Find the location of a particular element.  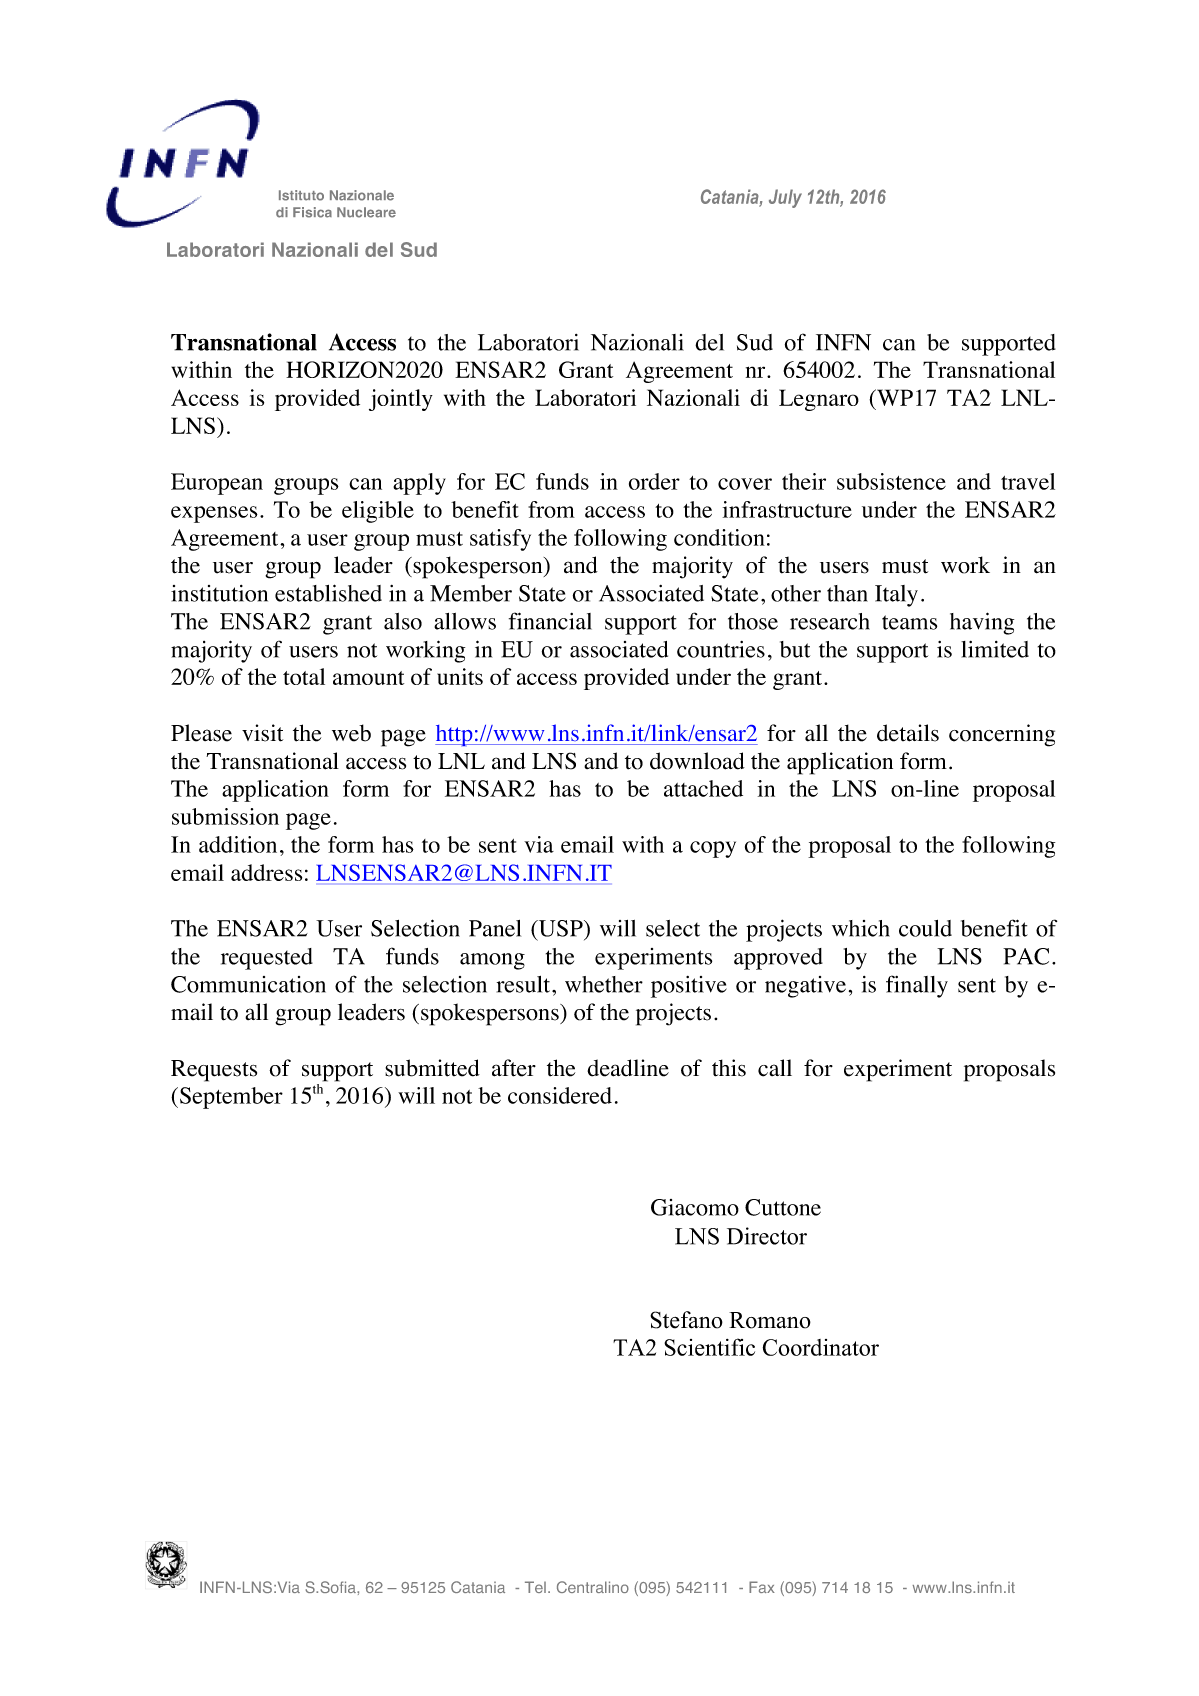

Tel is located at coordinates (535, 1587).
